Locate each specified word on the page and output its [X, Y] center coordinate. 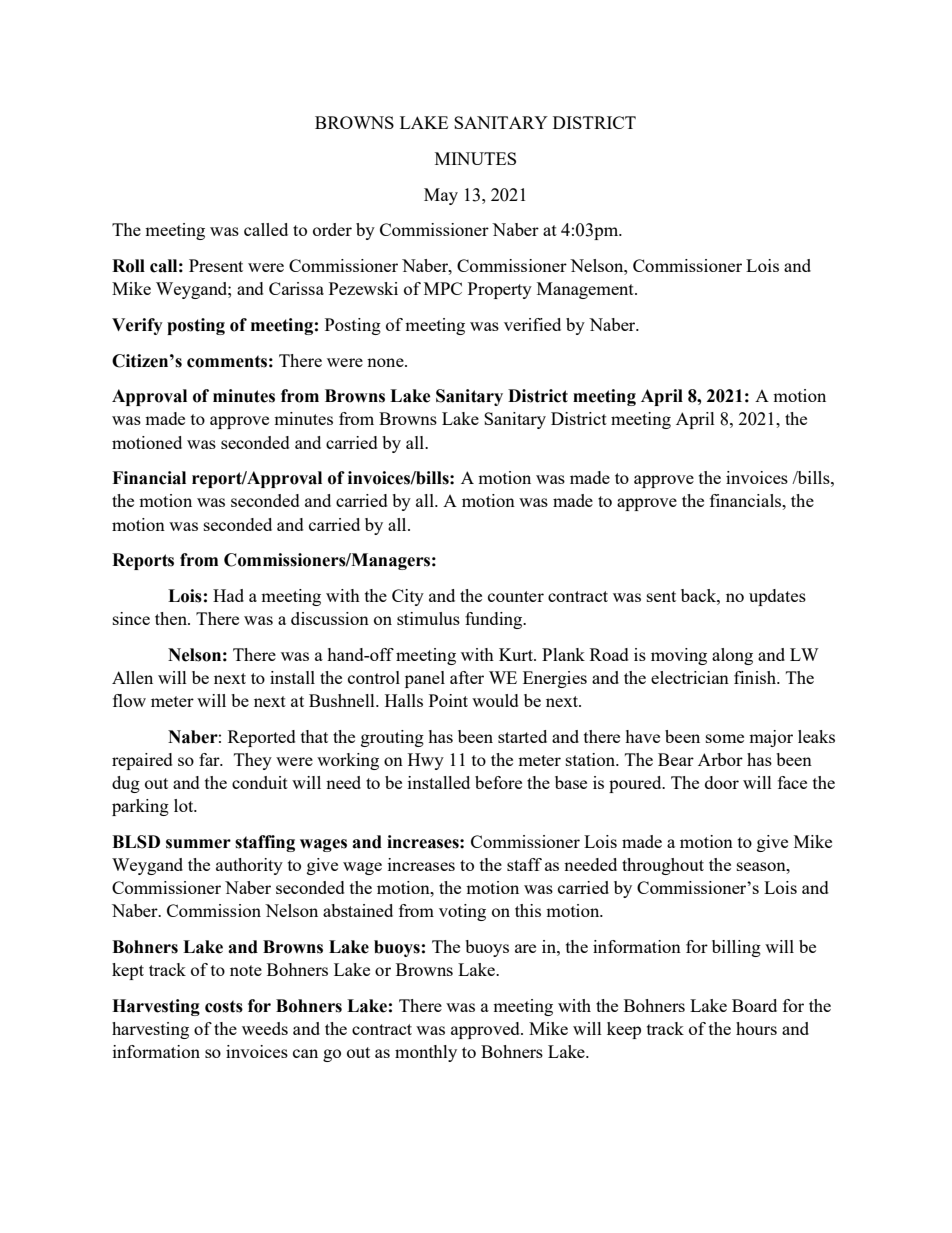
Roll [128, 266]
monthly [426, 1053]
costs [224, 1006]
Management [586, 290]
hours [756, 1028]
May [441, 196]
